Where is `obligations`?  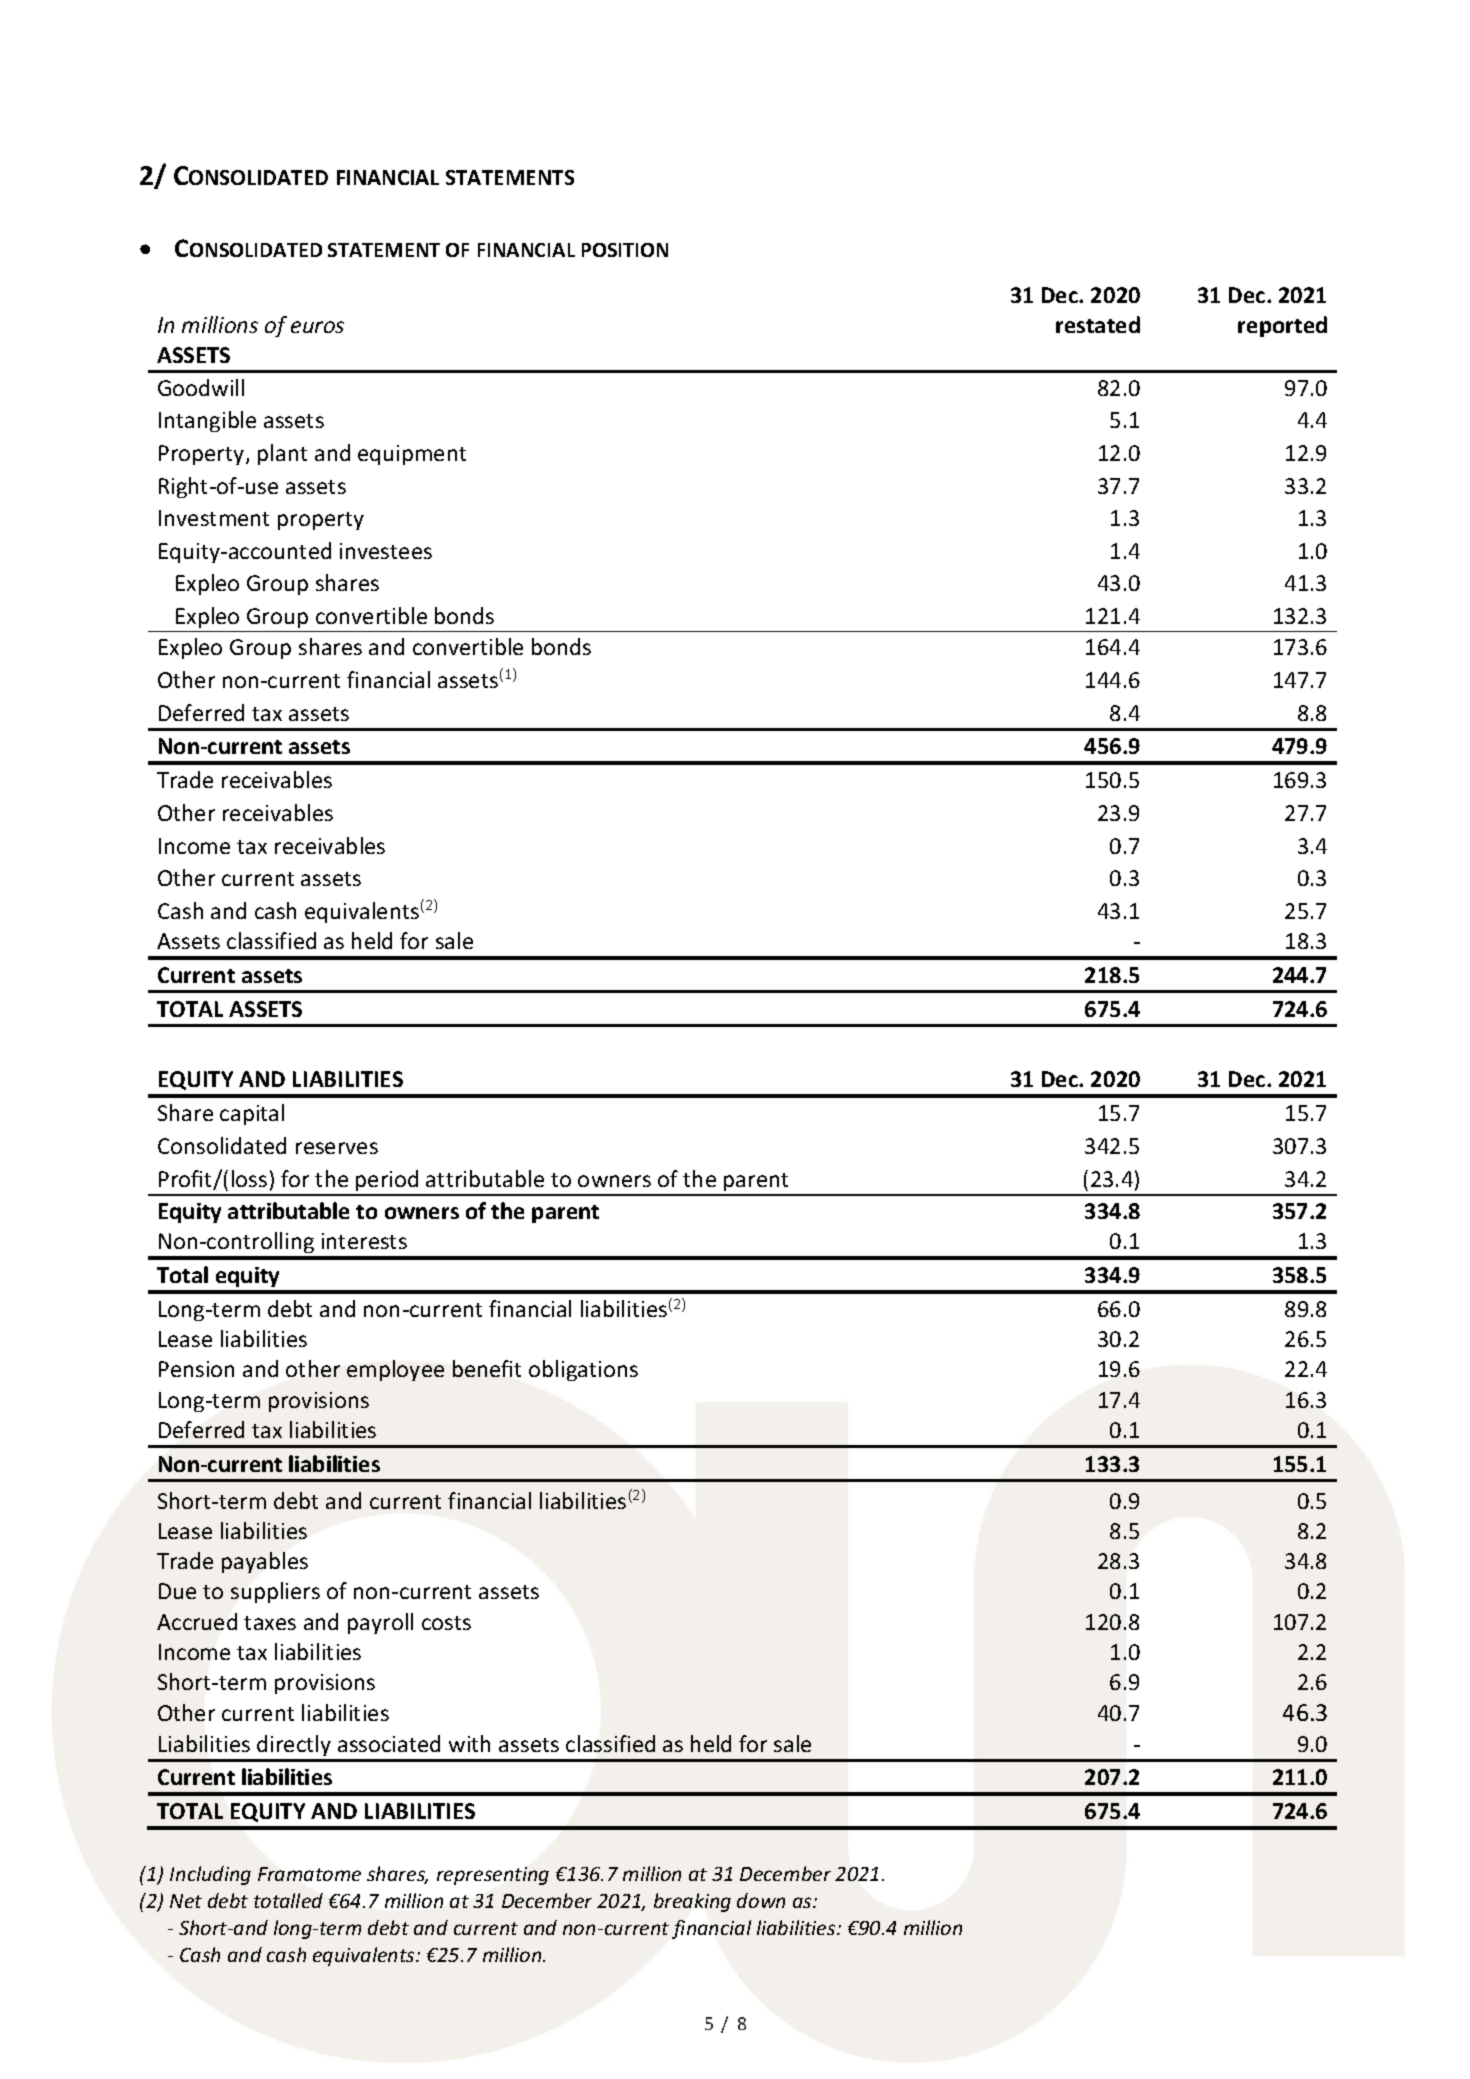 obligations is located at coordinates (583, 1370).
